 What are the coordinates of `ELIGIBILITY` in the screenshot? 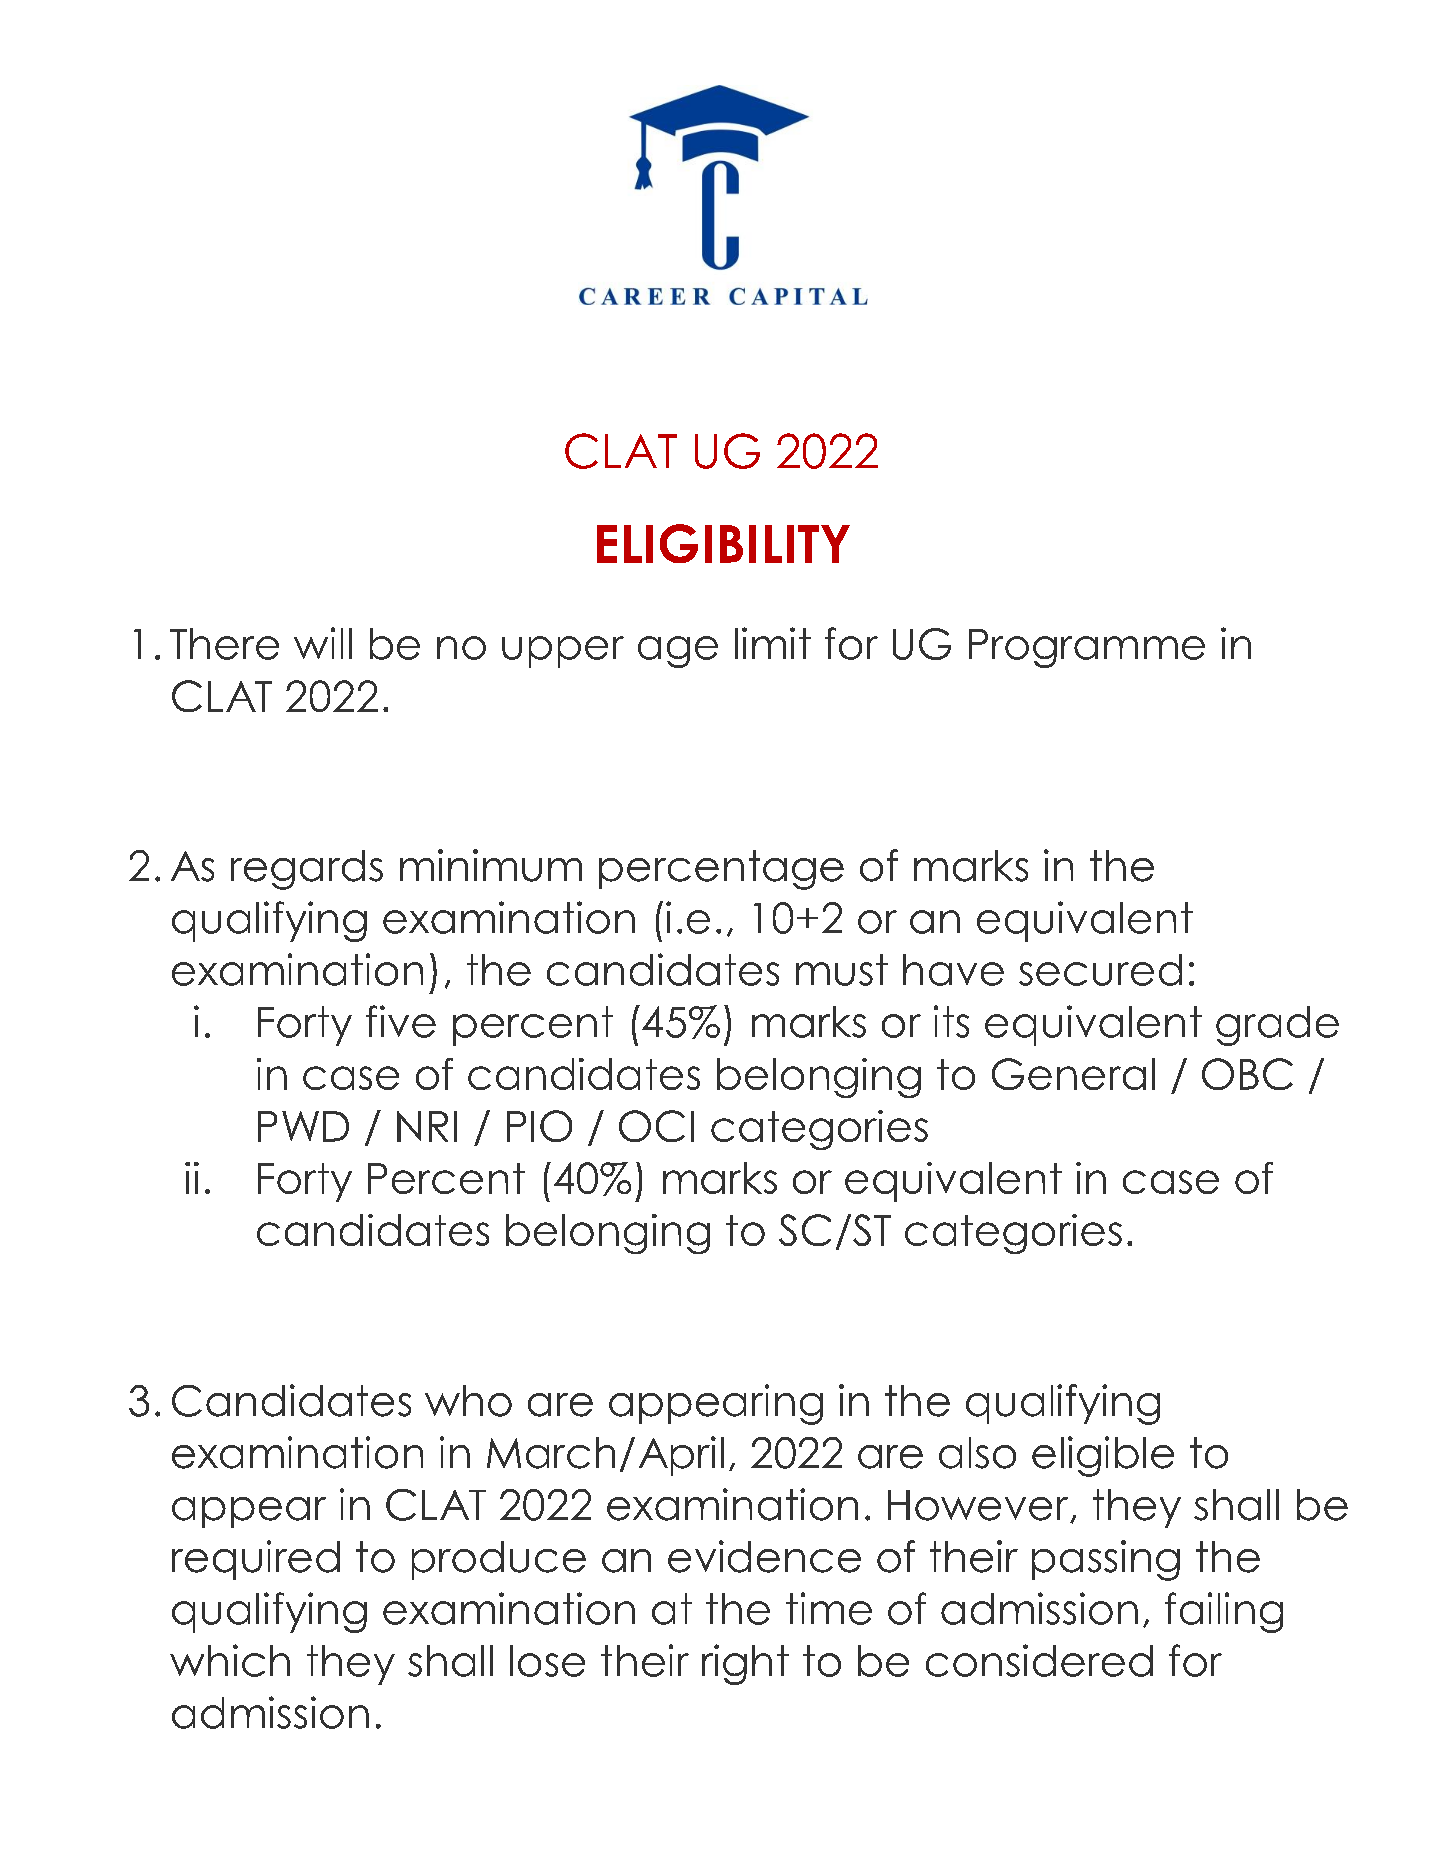 It's located at (723, 543).
